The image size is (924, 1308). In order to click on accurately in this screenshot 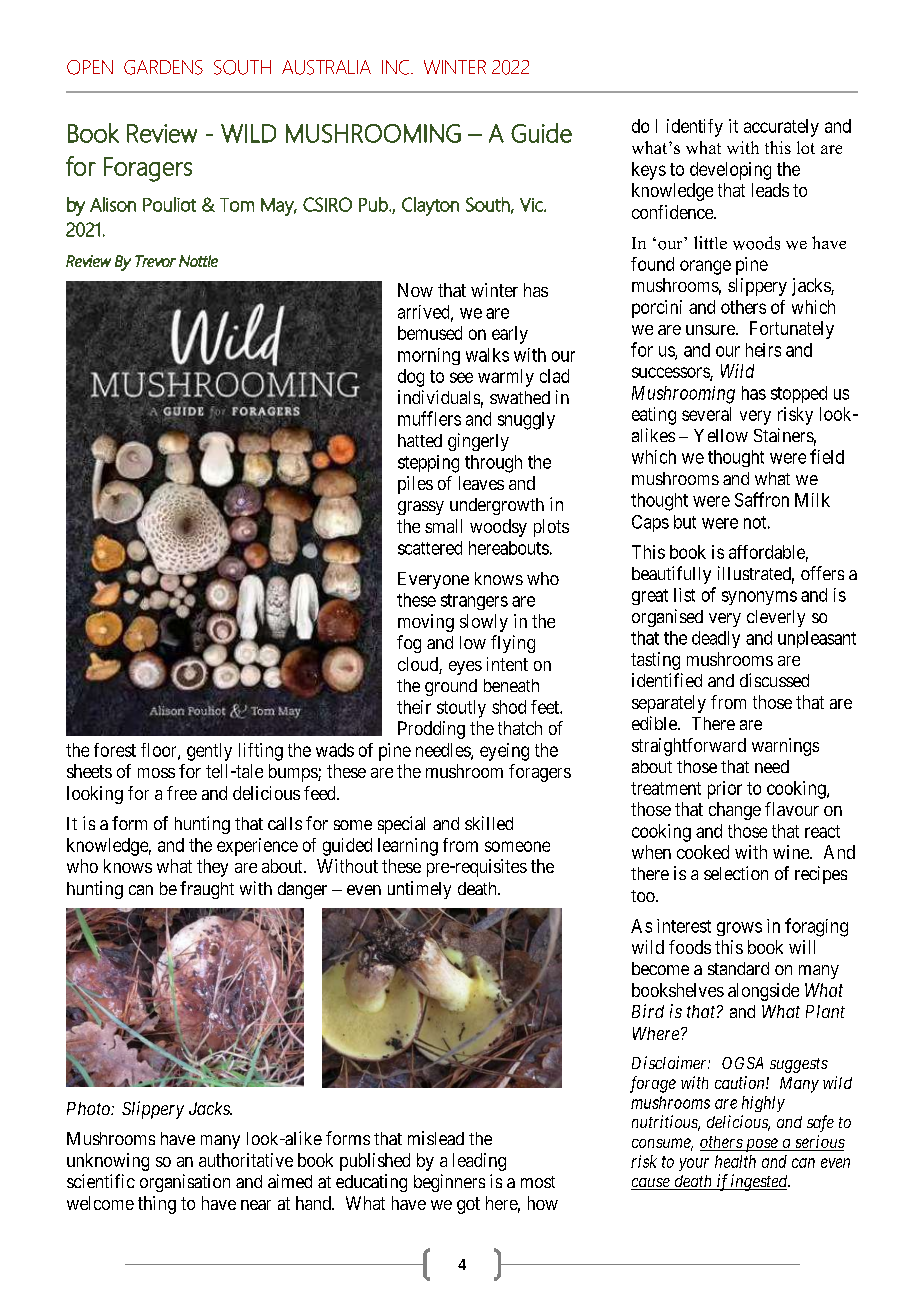, I will do `click(781, 128)`.
